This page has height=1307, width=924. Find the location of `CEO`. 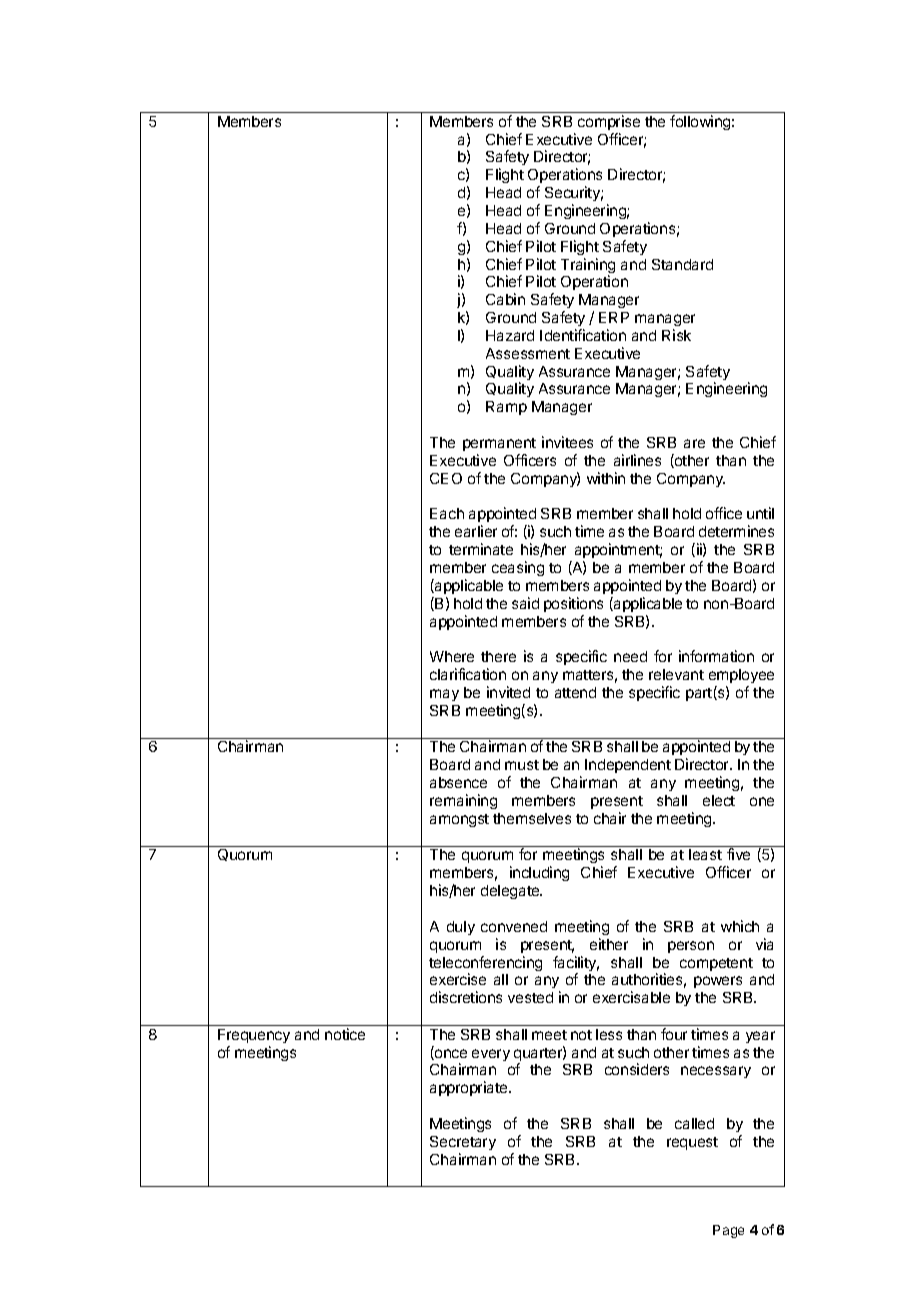

CEO is located at coordinates (446, 478).
